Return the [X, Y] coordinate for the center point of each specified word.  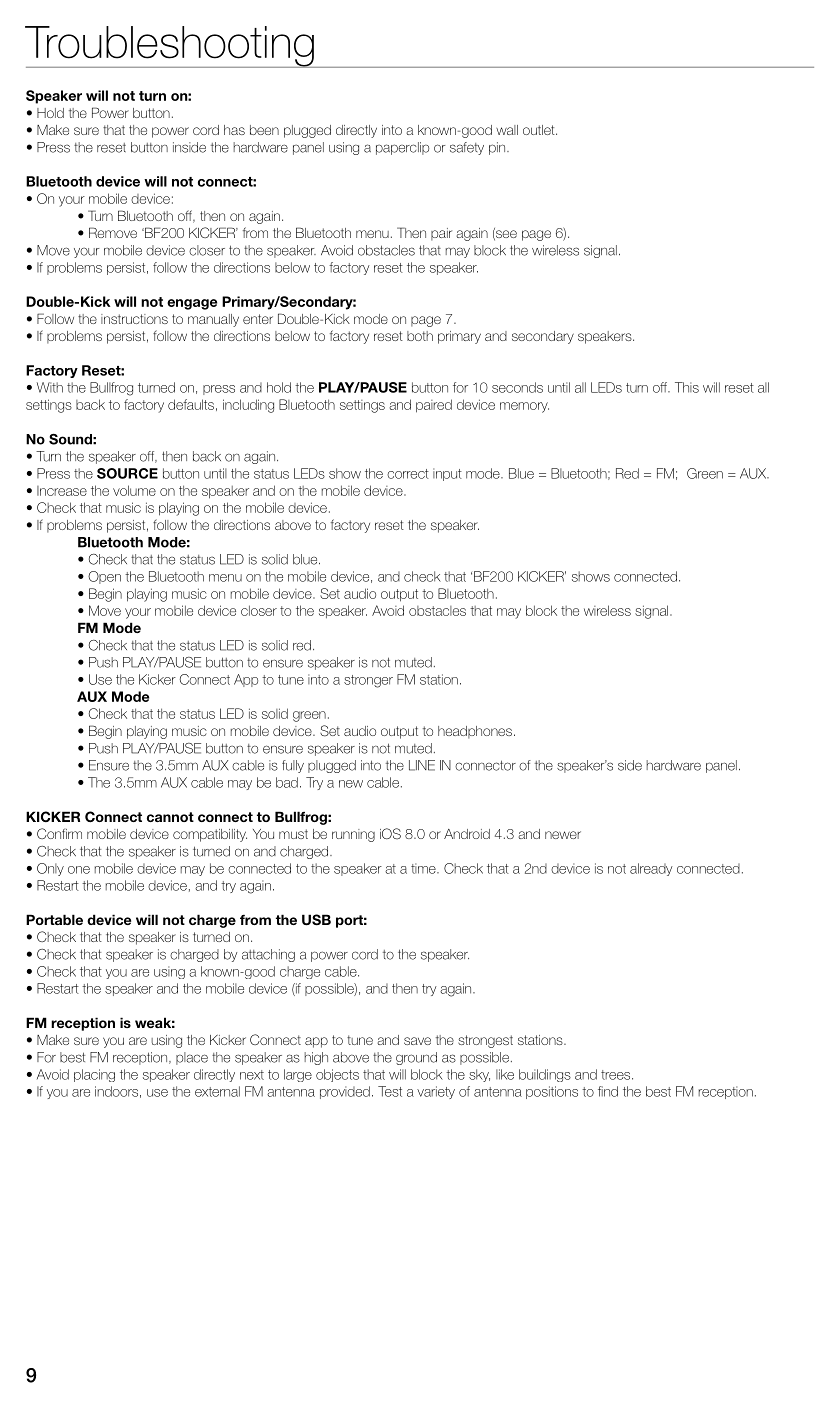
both [420, 336]
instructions [134, 319]
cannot [170, 817]
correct [408, 474]
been [264, 130]
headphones [475, 732]
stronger [368, 681]
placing [94, 1075]
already [651, 869]
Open [104, 577]
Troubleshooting [170, 47]
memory [524, 407]
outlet [540, 130]
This [687, 387]
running [353, 835]
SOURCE [127, 473]
